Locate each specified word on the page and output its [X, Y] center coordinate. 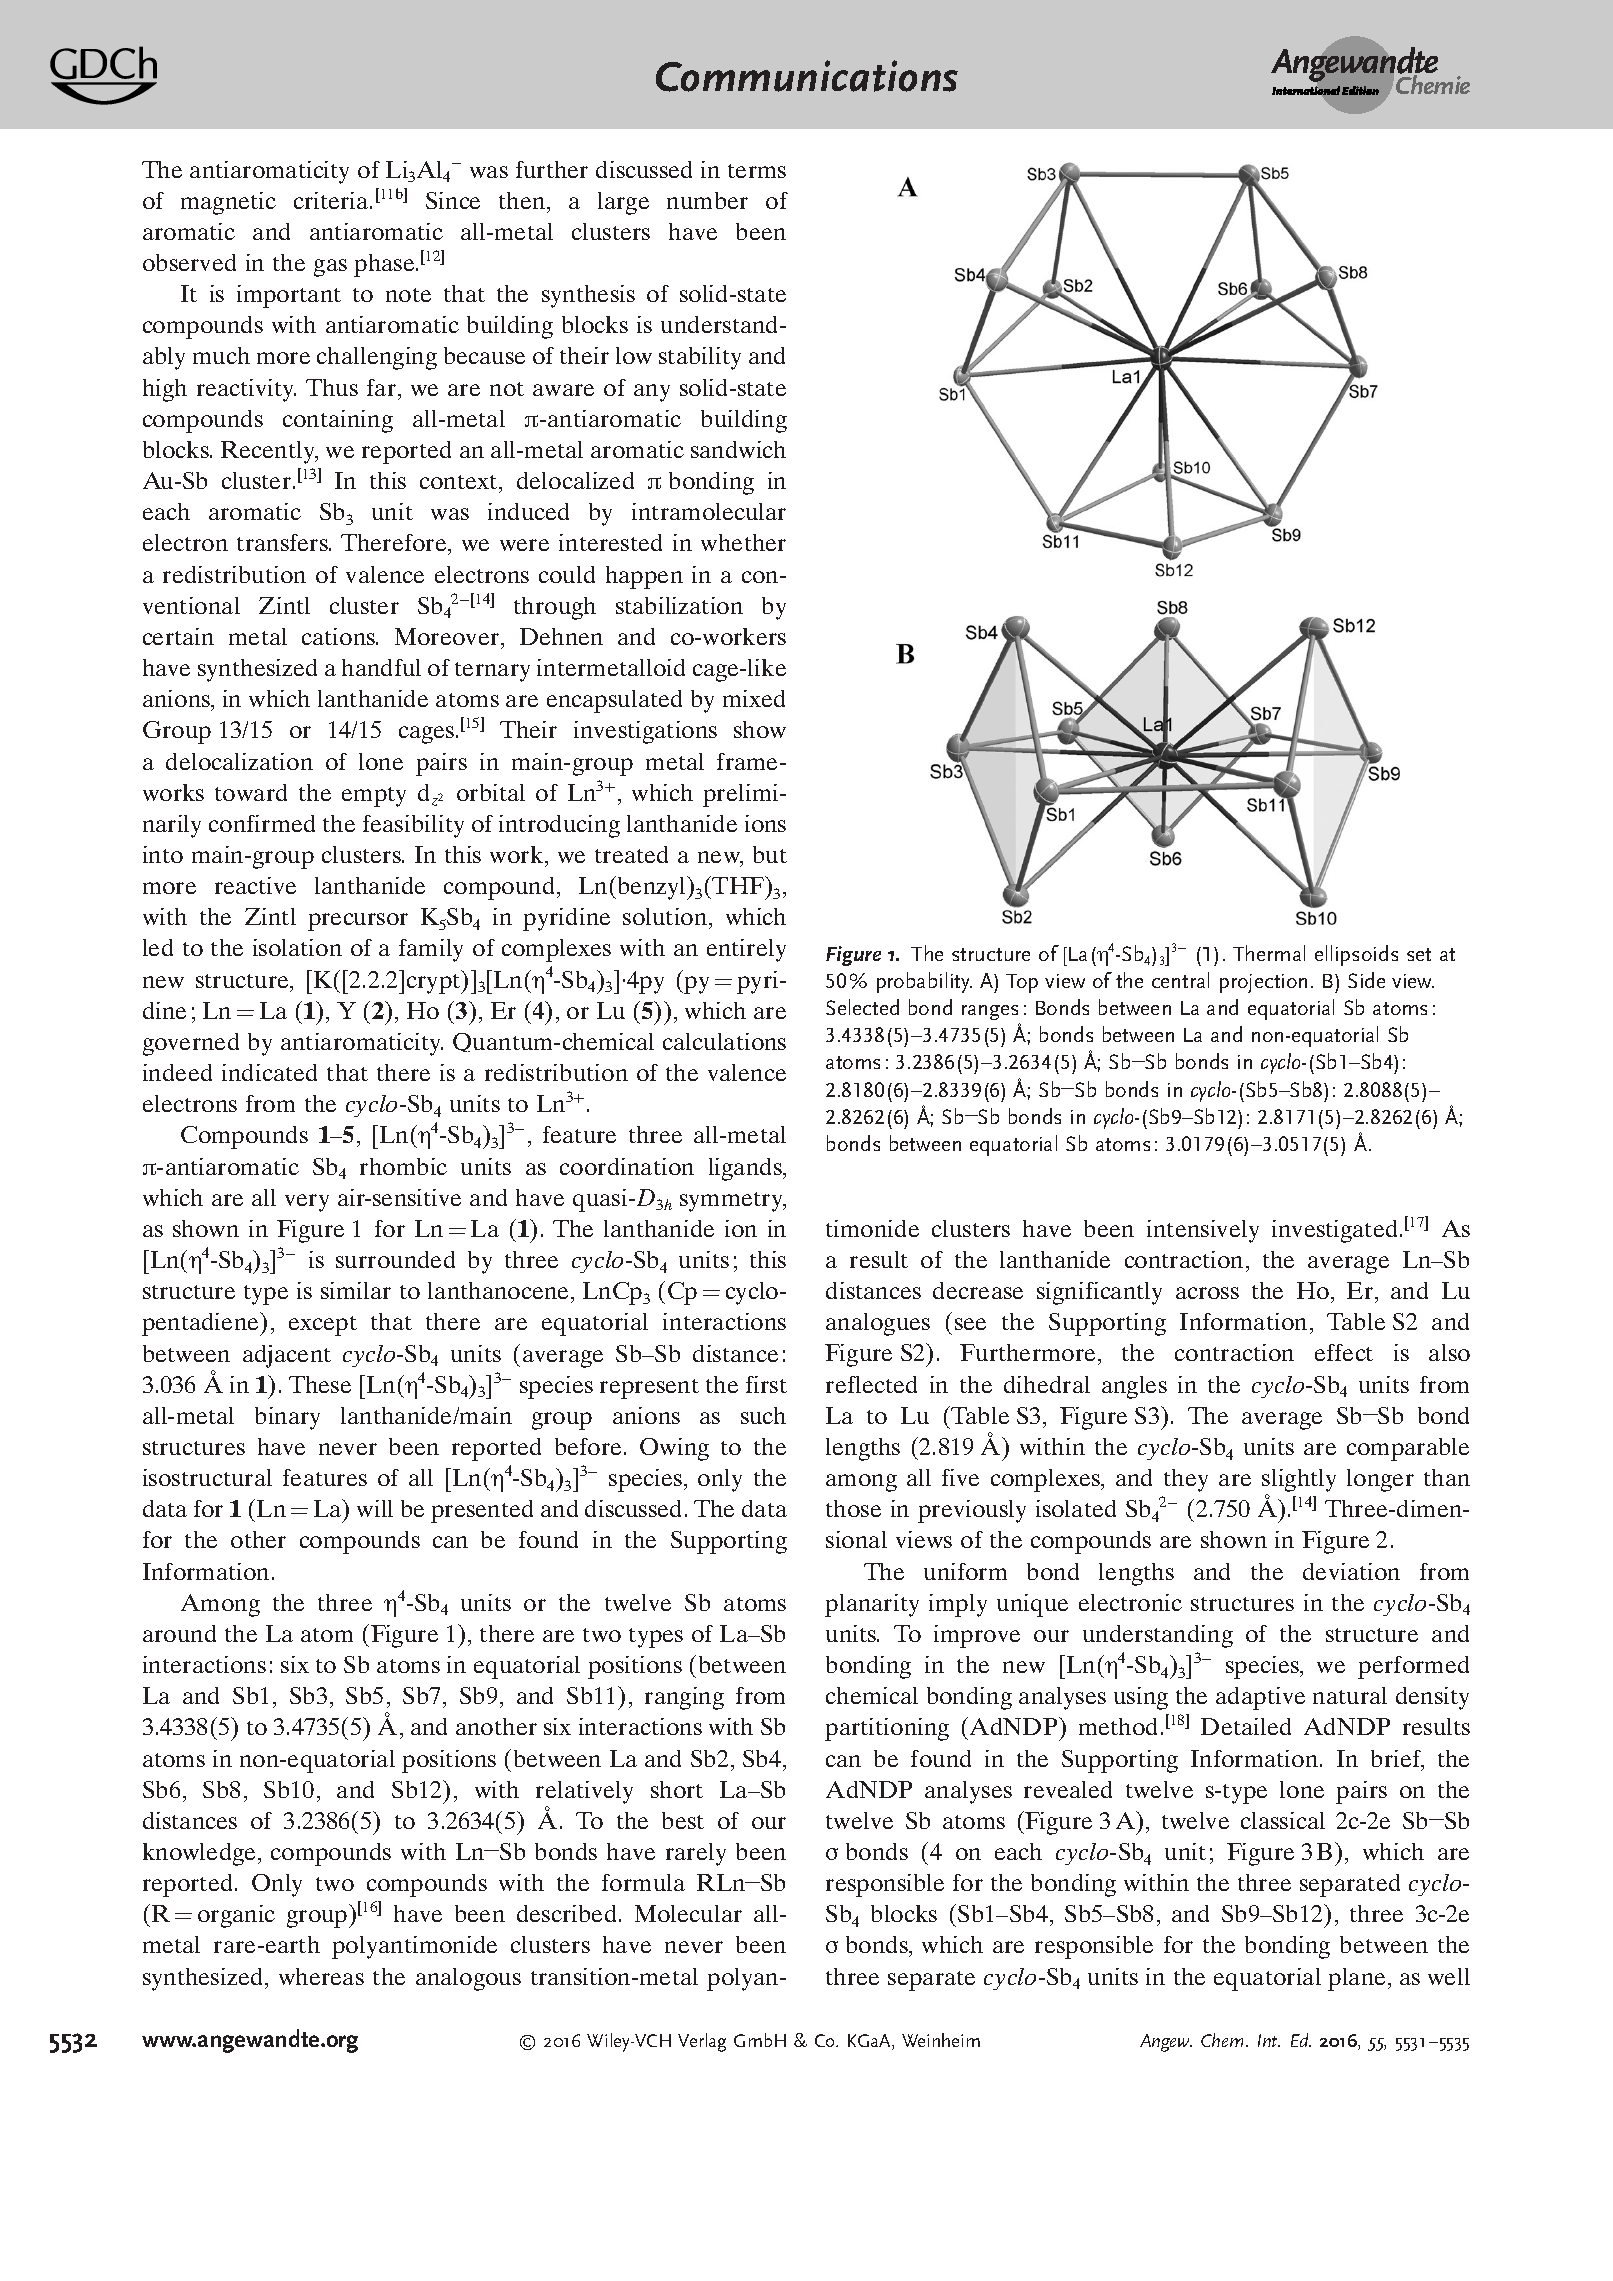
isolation [297, 947]
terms [757, 171]
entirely [746, 950]
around [179, 1633]
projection [1263, 983]
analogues [878, 1324]
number [707, 200]
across [1207, 1293]
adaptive [1260, 1698]
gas [330, 268]
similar [356, 1290]
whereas [321, 1976]
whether [743, 542]
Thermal [1269, 953]
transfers [283, 542]
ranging [684, 1698]
